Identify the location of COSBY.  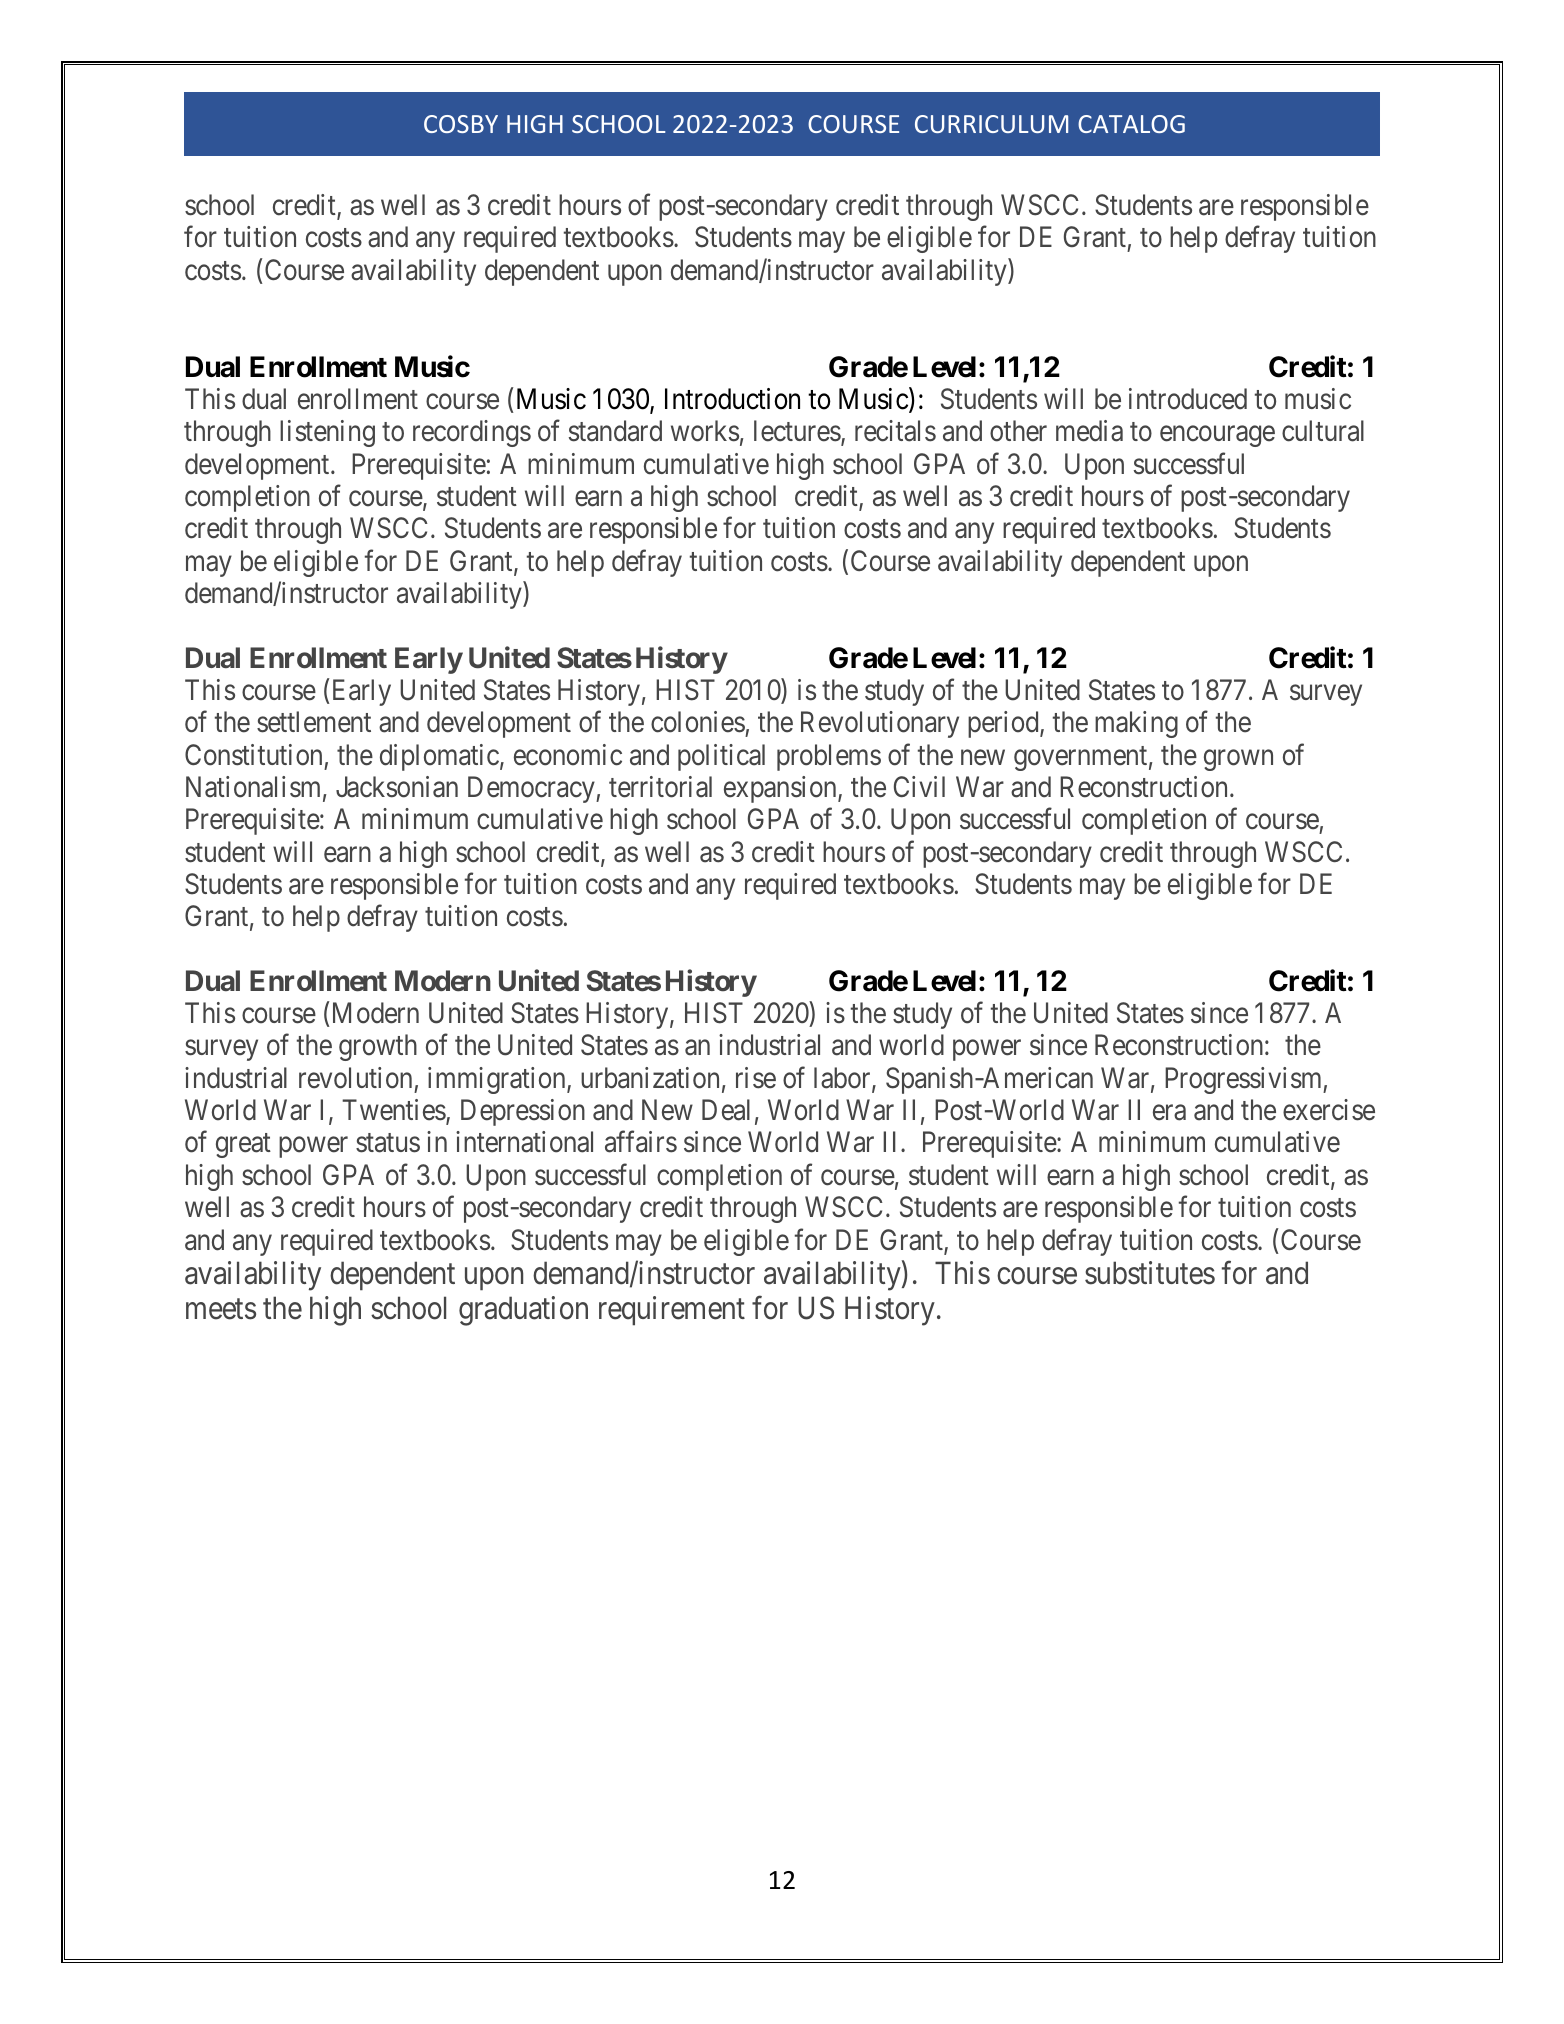
(461, 124).
